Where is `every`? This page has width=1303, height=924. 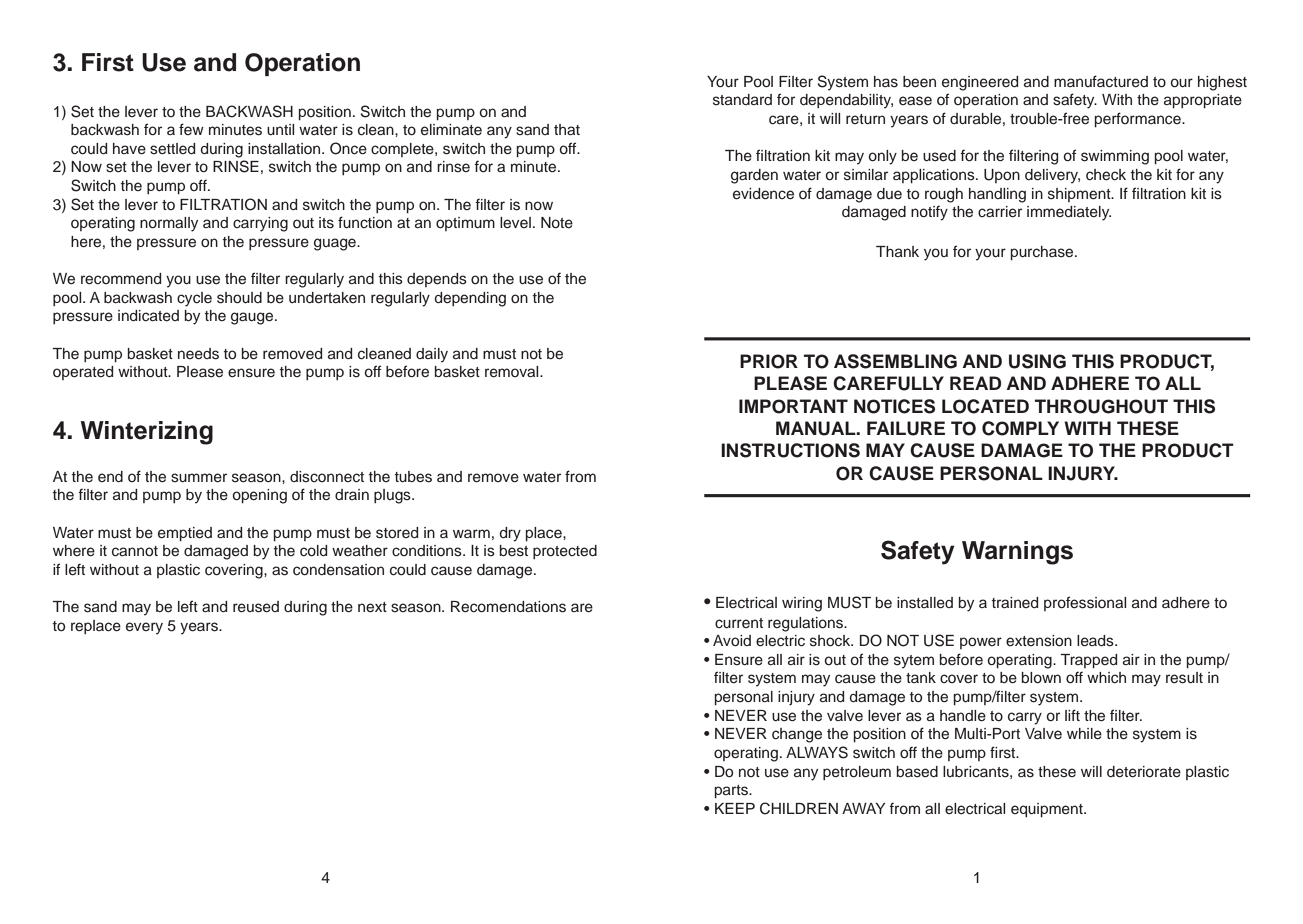
every is located at coordinates (144, 628).
